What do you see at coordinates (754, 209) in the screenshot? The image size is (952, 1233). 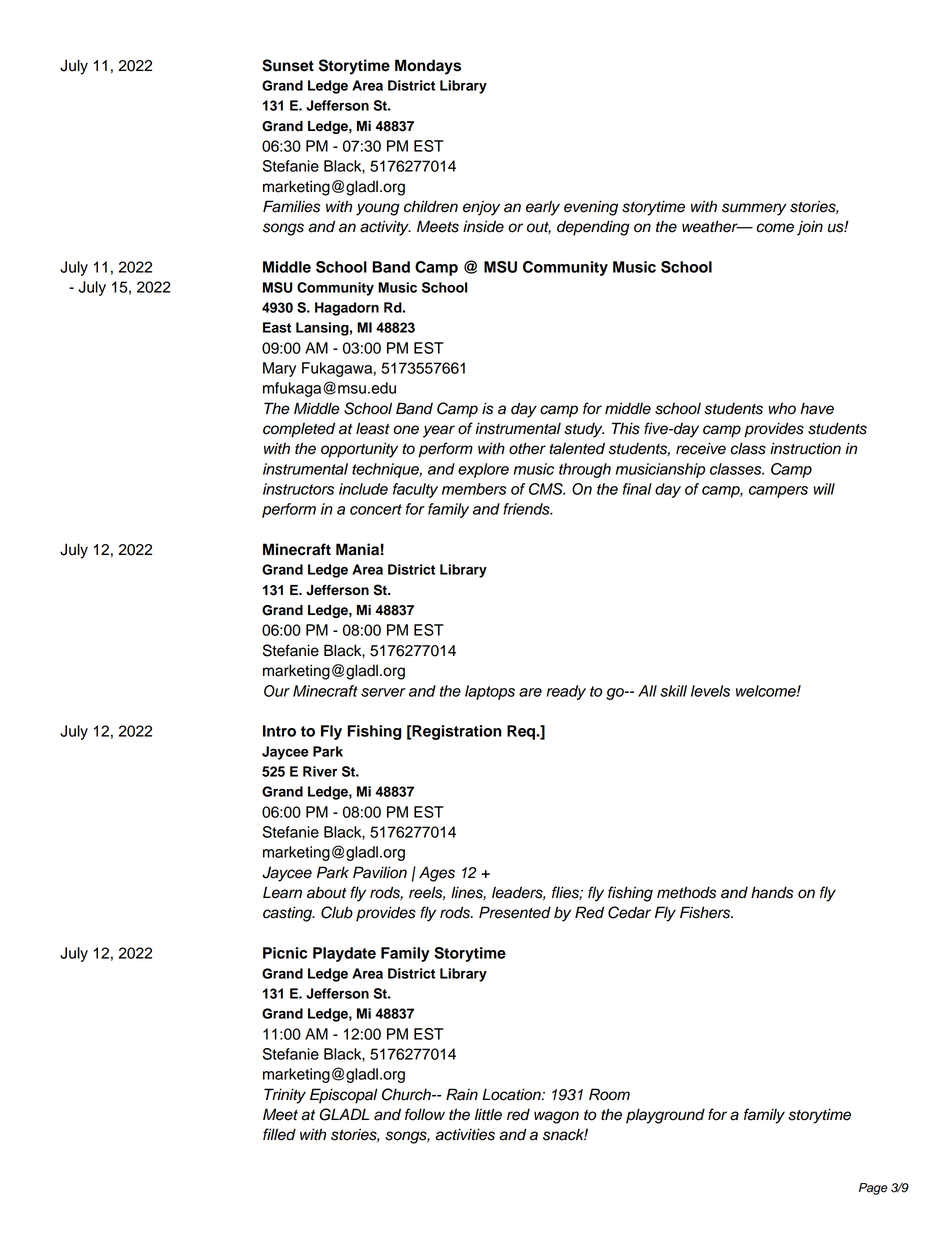 I see `summery` at bounding box center [754, 209].
